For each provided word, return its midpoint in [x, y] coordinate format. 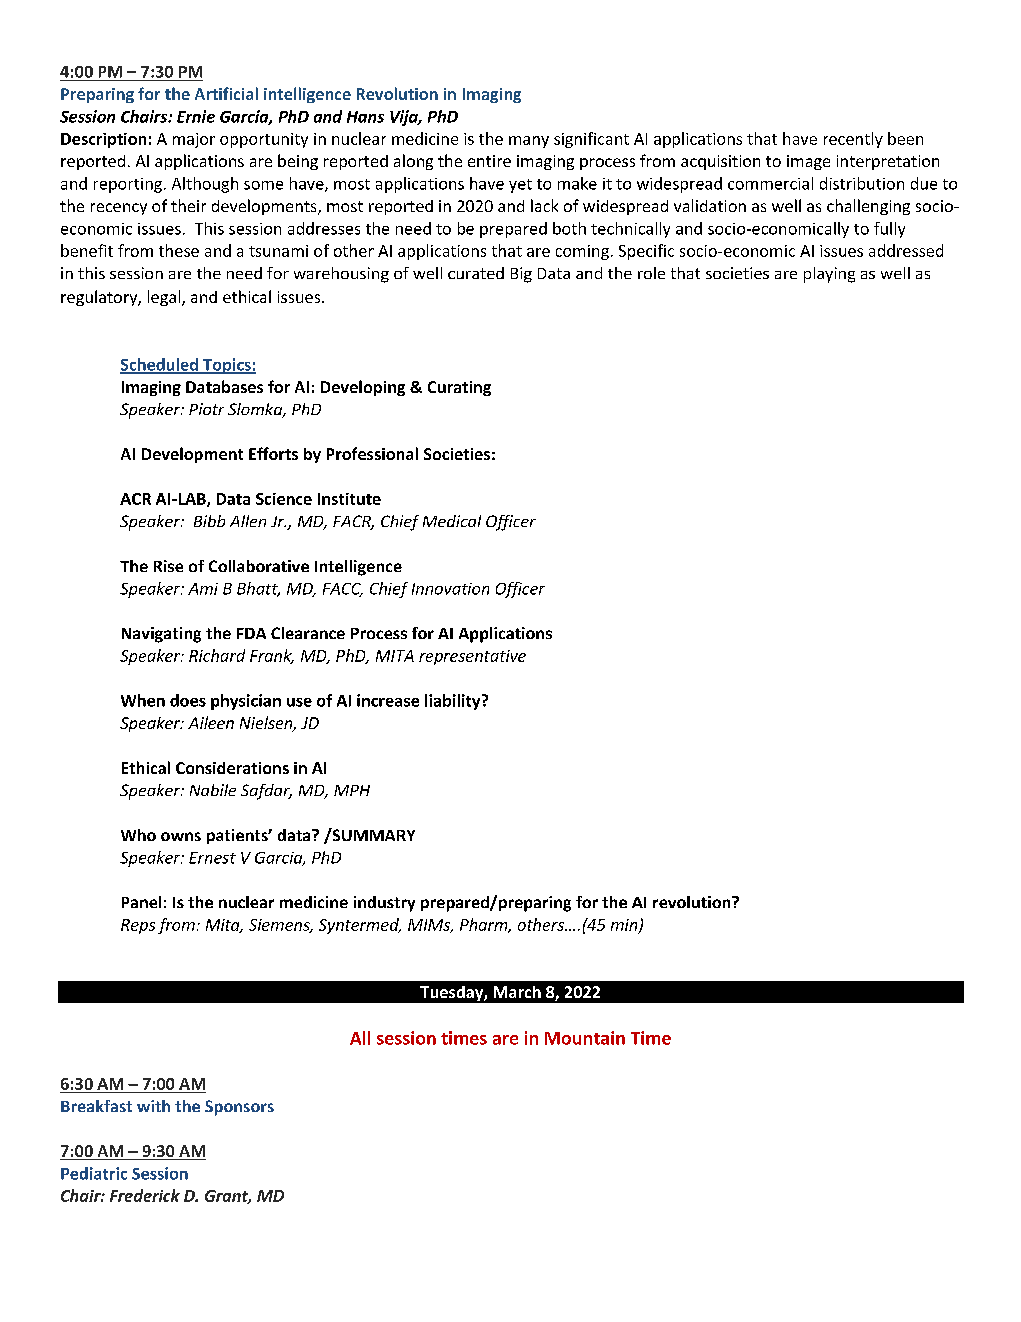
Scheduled [160, 365]
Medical [452, 521]
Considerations [232, 768]
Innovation [450, 589]
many [529, 142]
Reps [138, 926]
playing [829, 275]
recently [853, 140]
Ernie [196, 116]
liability [454, 702]
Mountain [585, 1038]
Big [521, 275]
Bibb [209, 521]
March [517, 992]
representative [472, 657]
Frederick [145, 1195]
